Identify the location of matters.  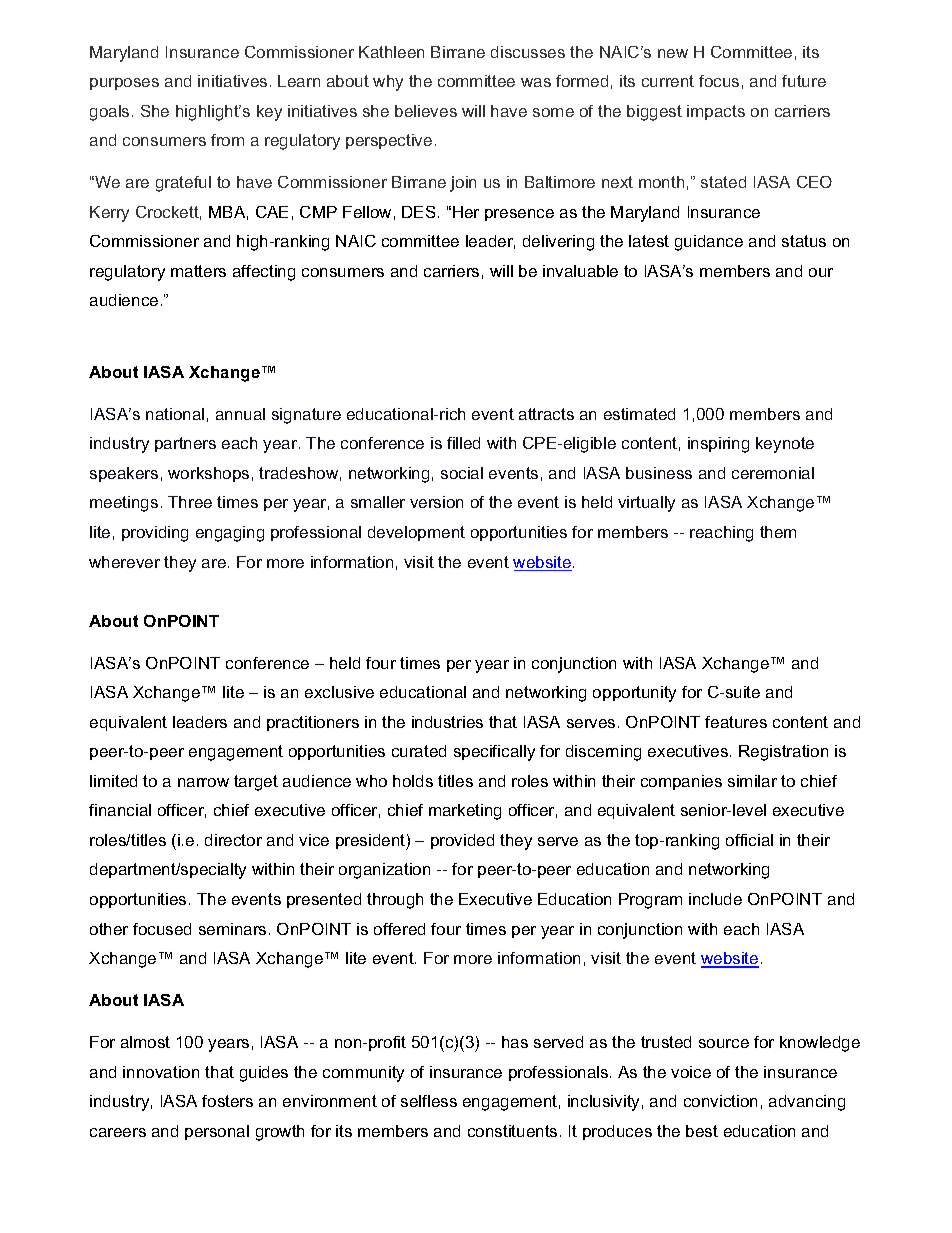
(198, 271).
